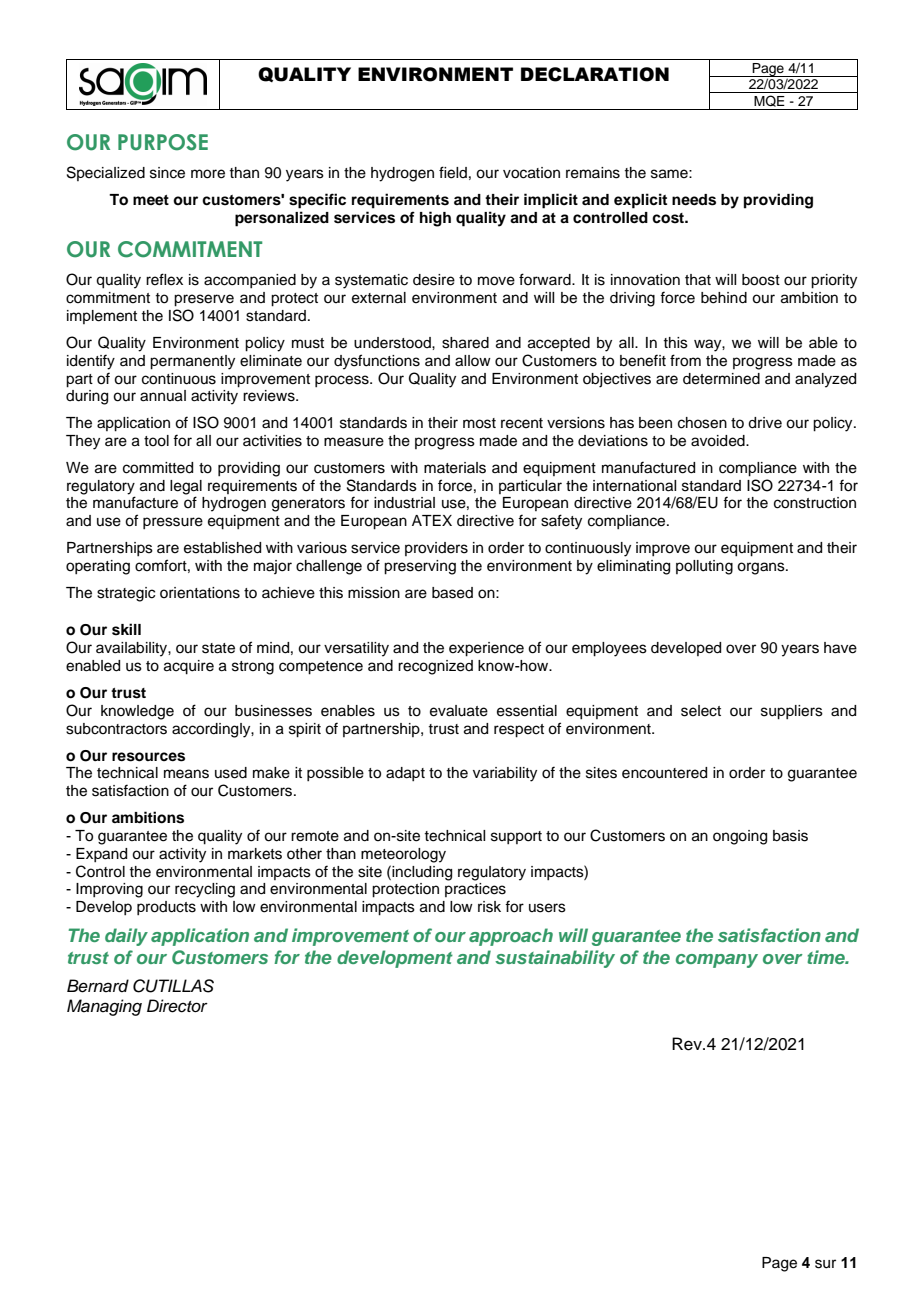 The height and width of the screenshot is (1308, 924). Describe the element at coordinates (173, 523) in the screenshot. I see `pressure` at that location.
